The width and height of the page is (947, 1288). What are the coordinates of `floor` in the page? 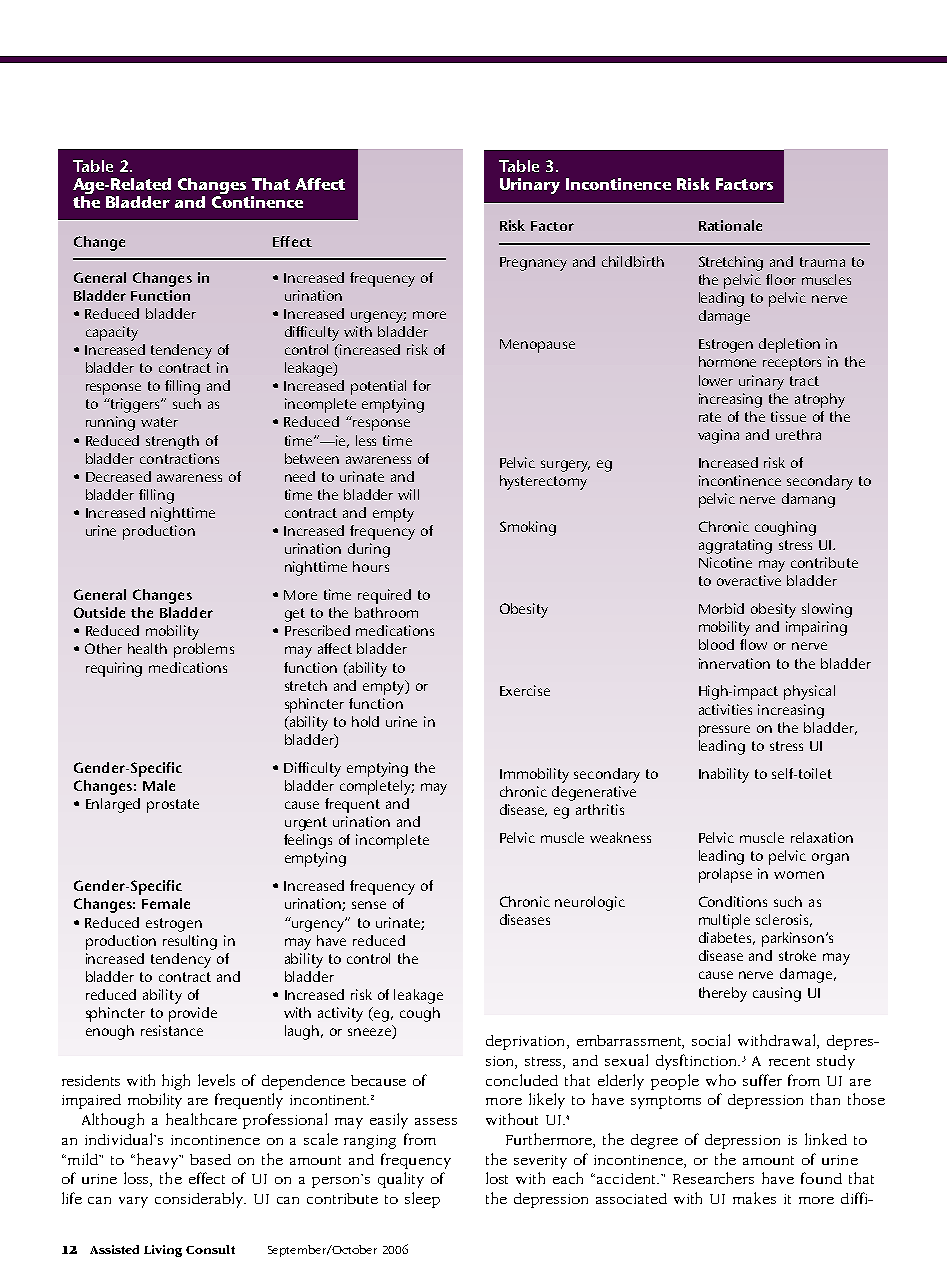 It's located at (781, 279).
